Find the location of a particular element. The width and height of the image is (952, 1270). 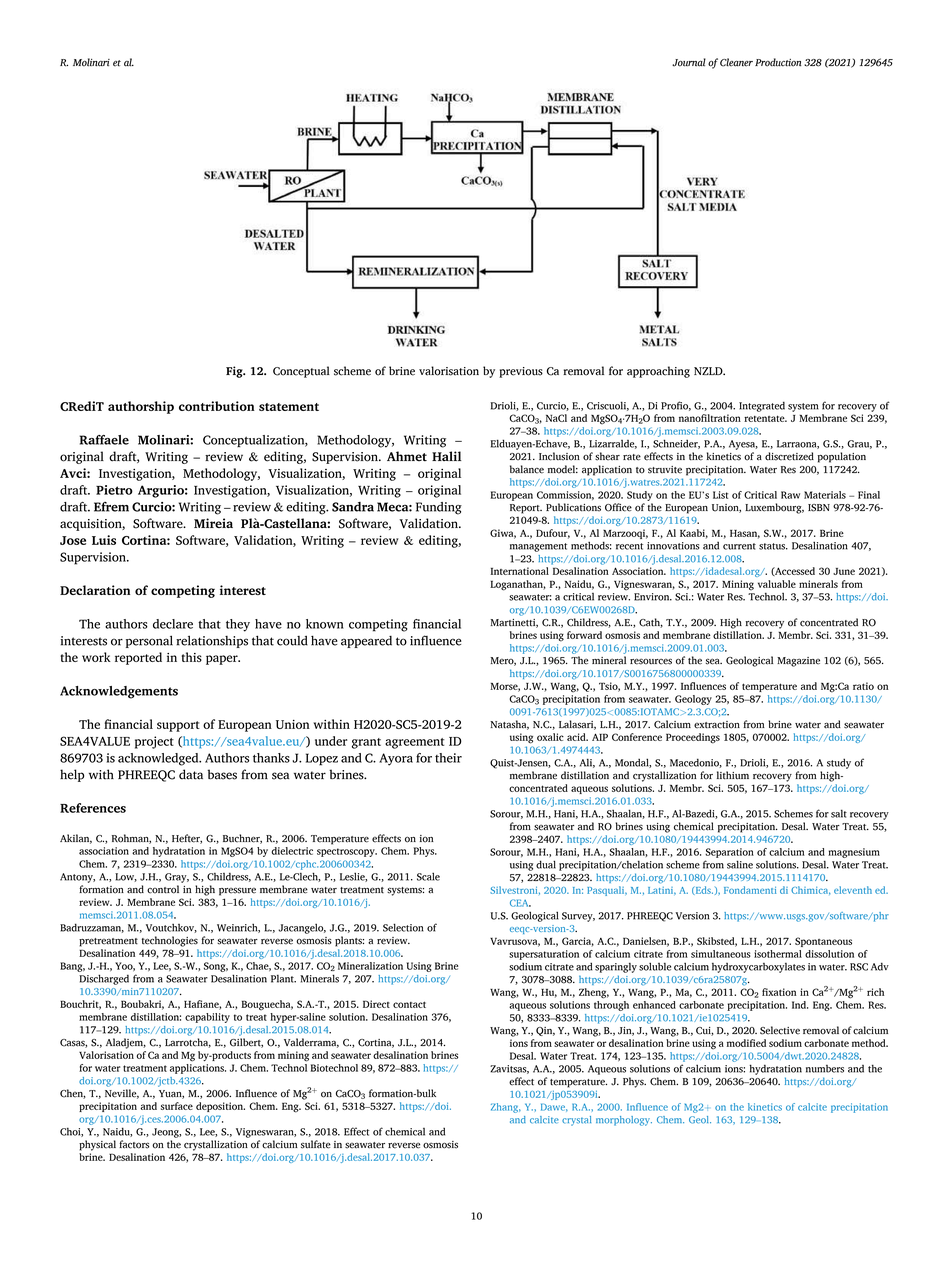

contribution is located at coordinates (217, 406).
